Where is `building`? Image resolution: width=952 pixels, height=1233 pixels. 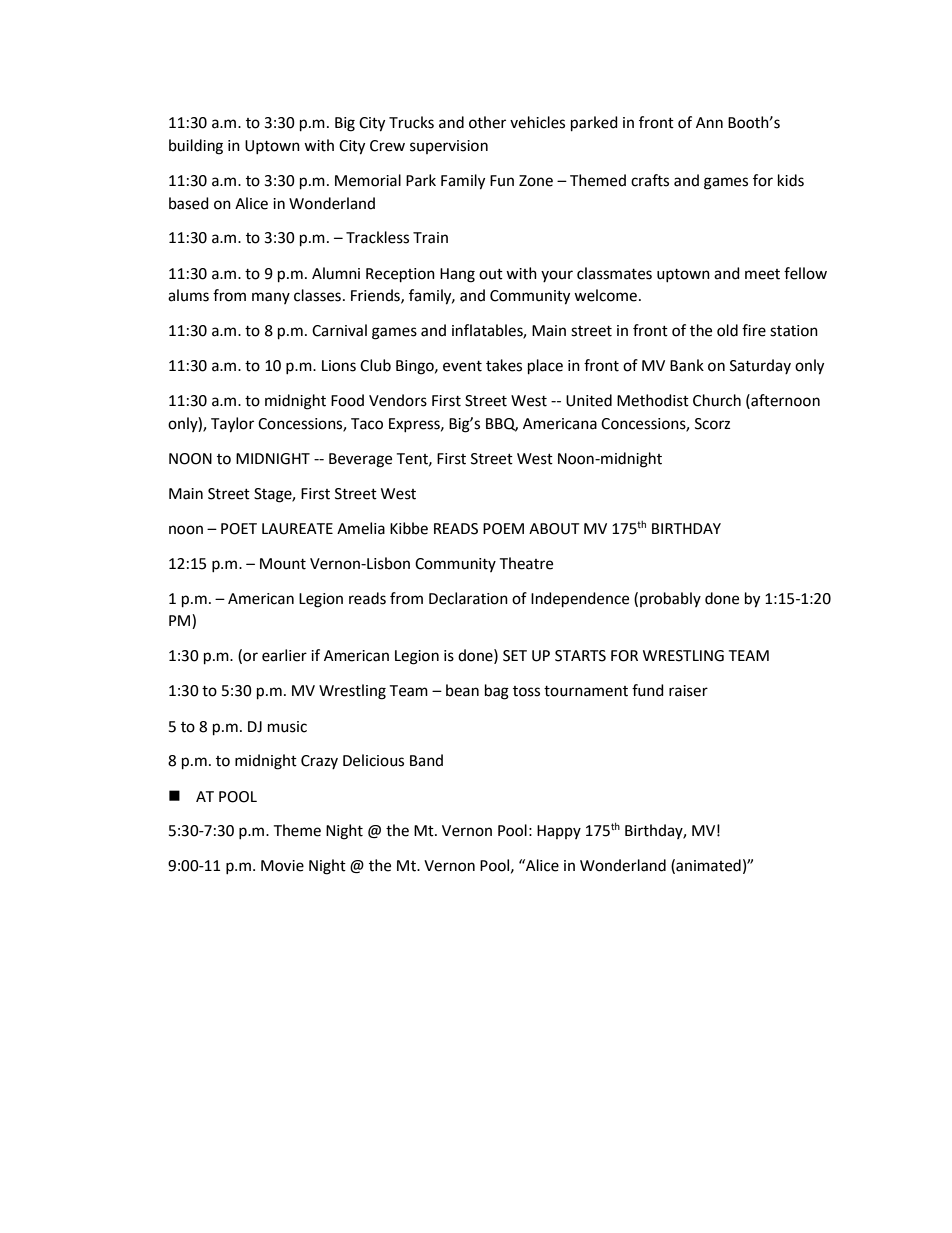
building is located at coordinates (196, 147).
